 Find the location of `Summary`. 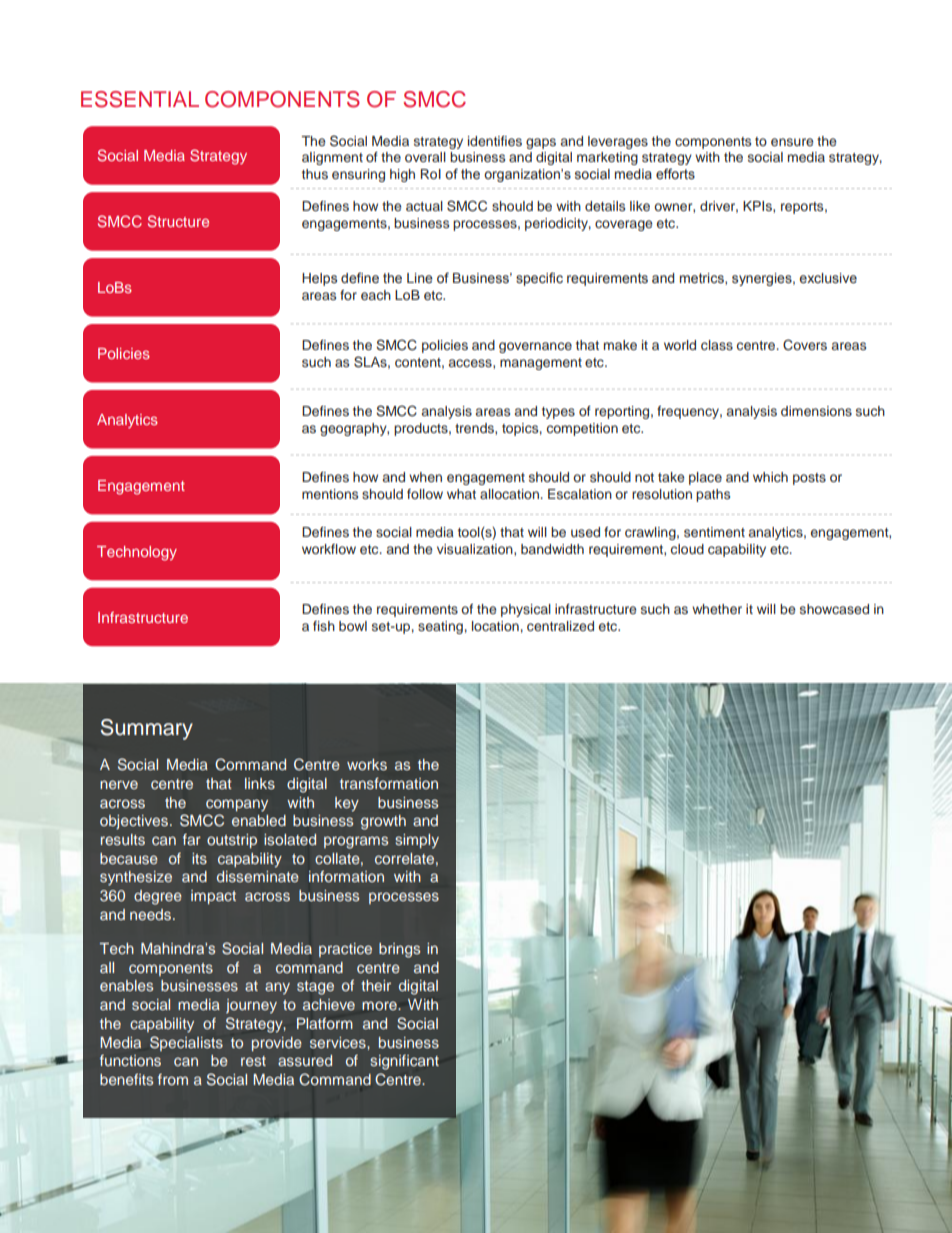

Summary is located at coordinates (146, 729).
